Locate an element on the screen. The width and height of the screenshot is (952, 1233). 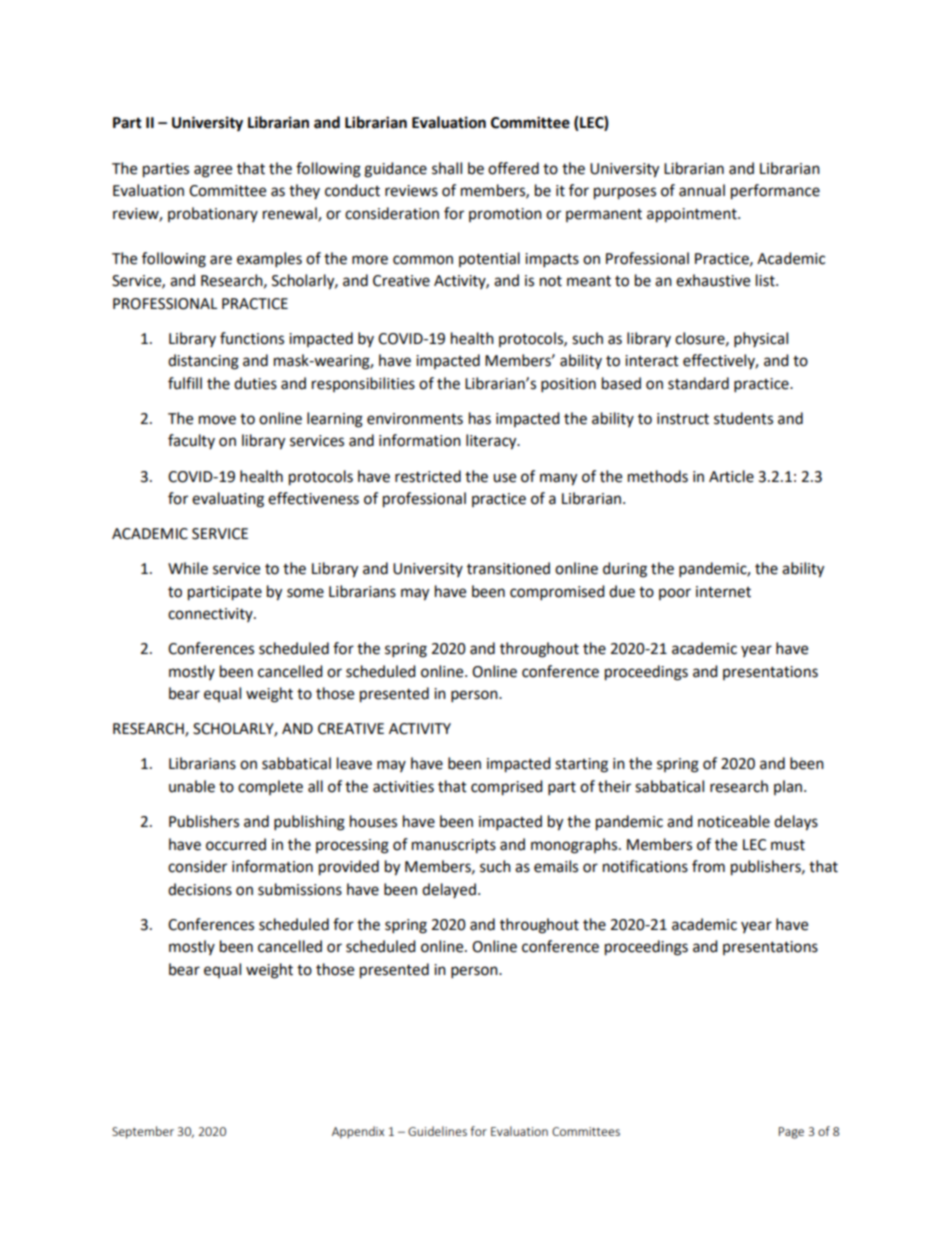
Guidelines is located at coordinates (437, 1131).
